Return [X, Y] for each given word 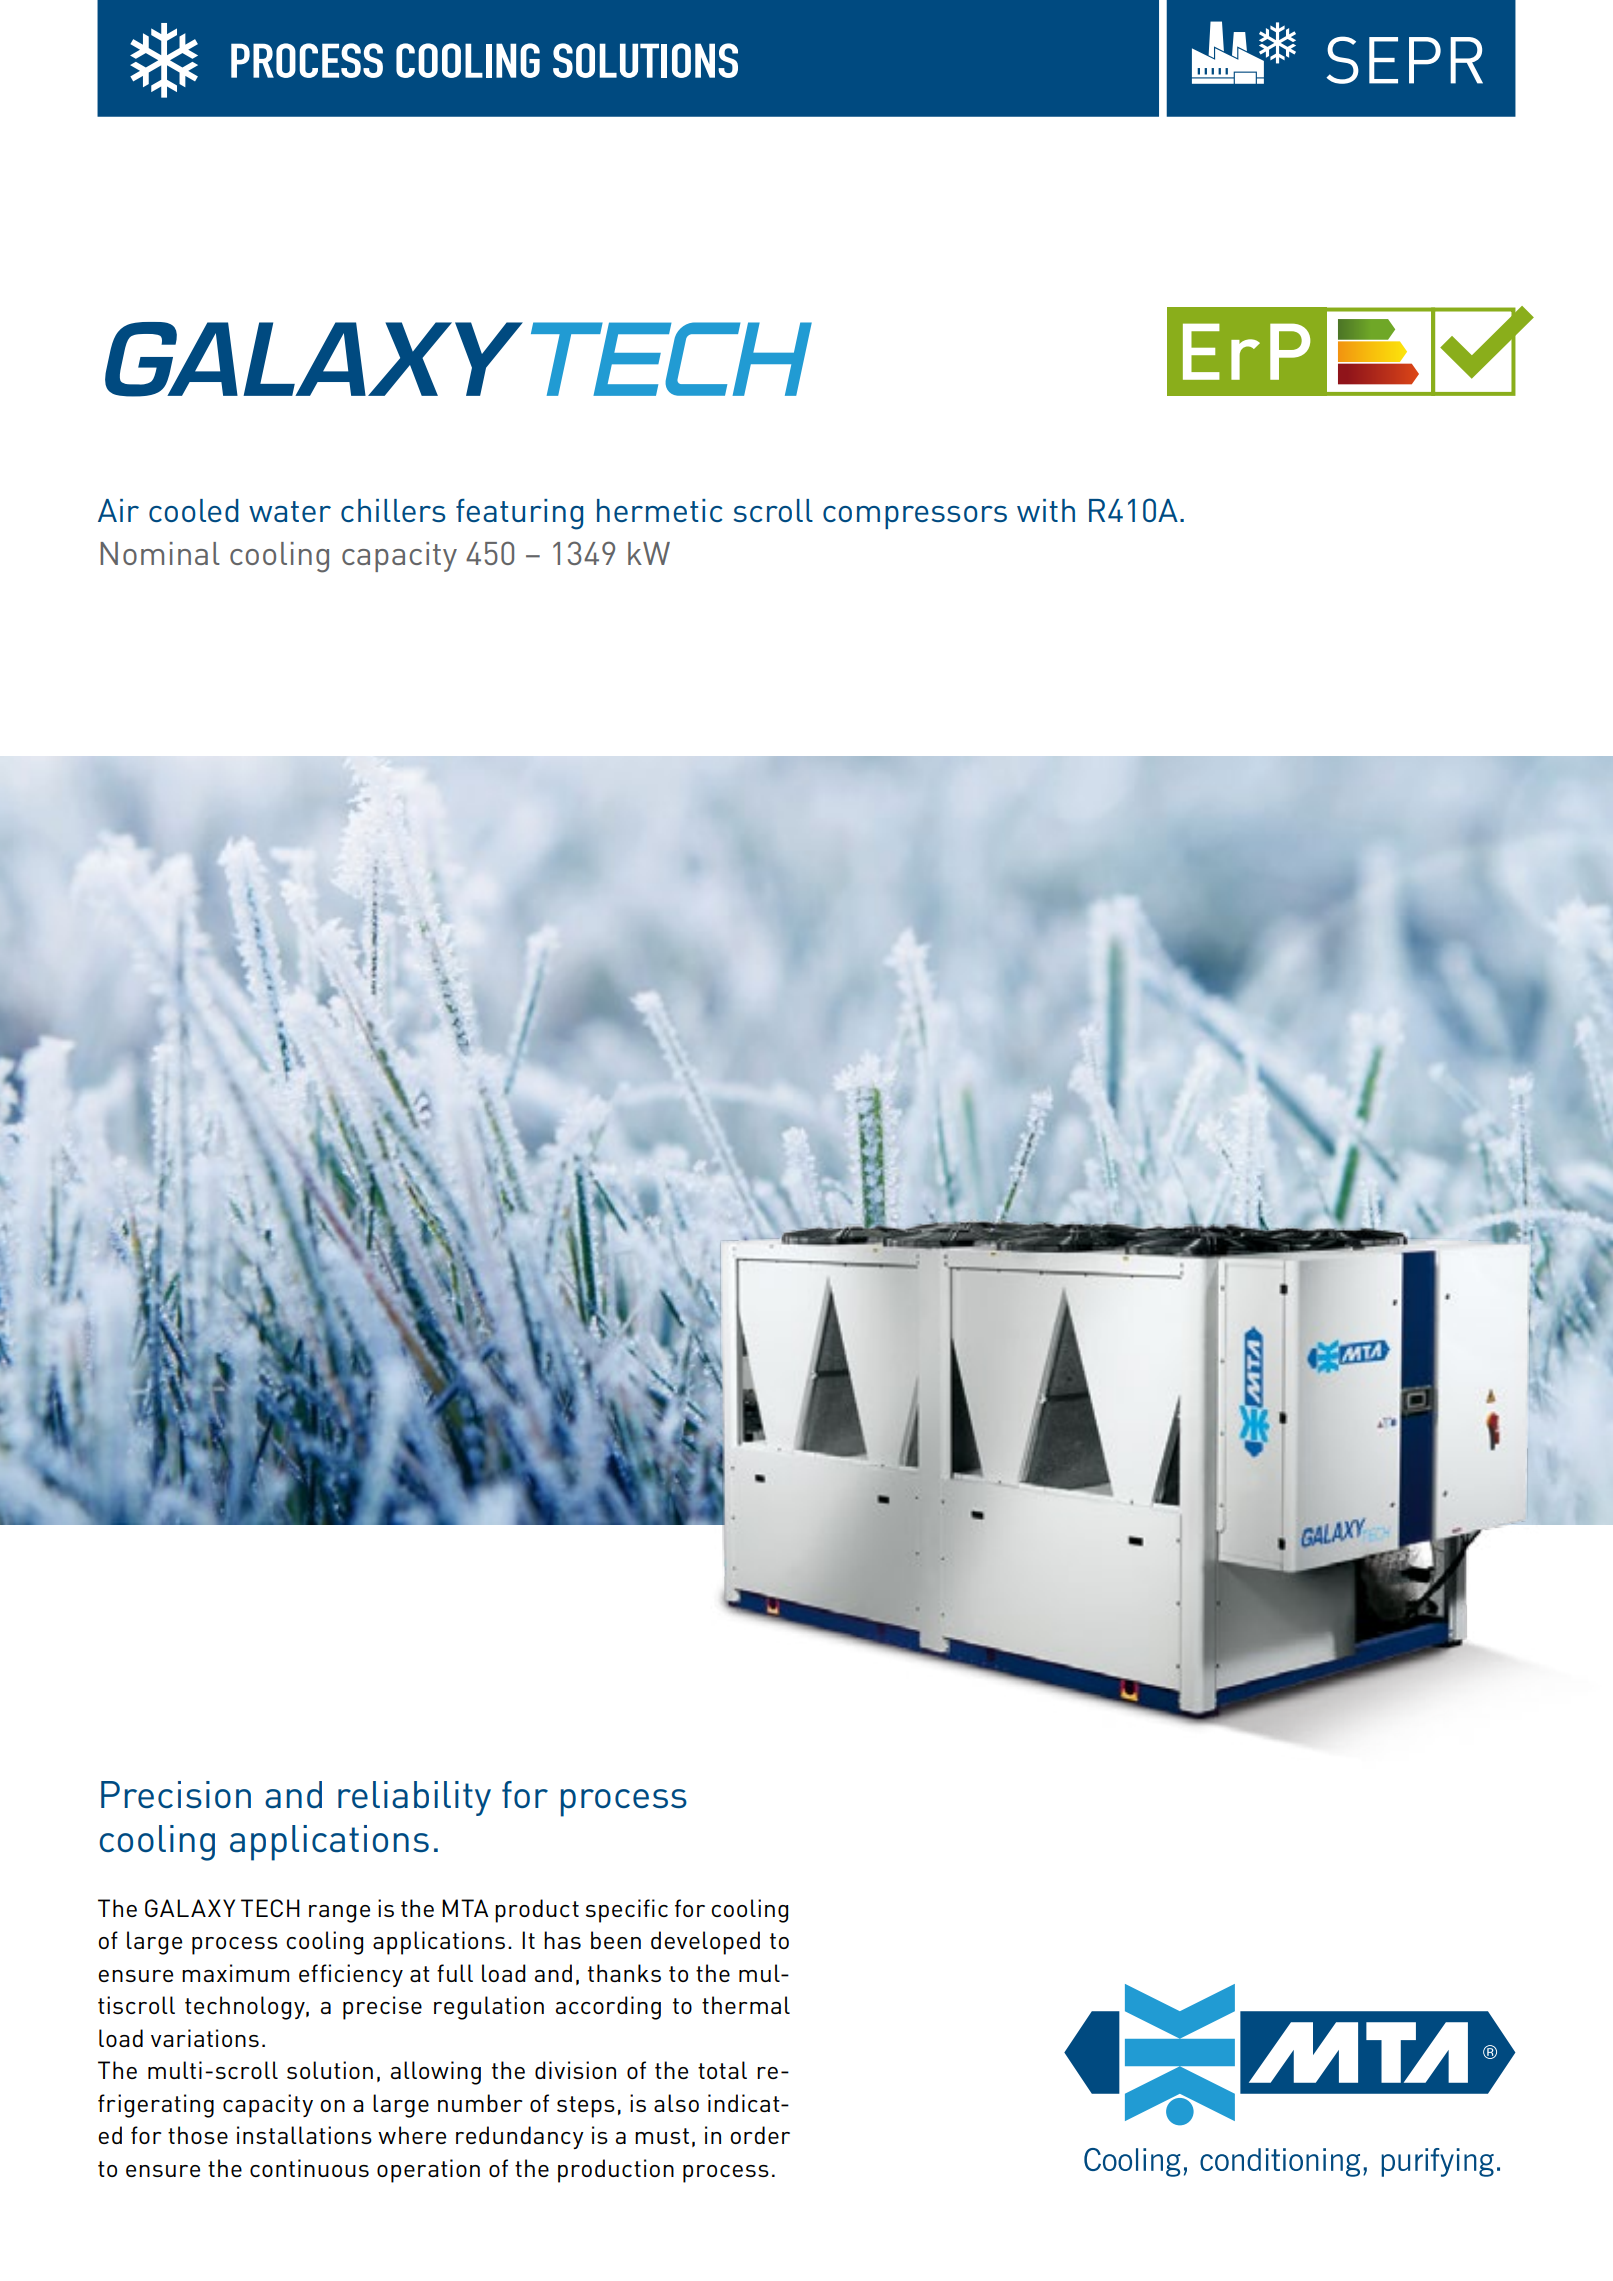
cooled [194, 510]
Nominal [160, 553]
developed [705, 1943]
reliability [414, 1798]
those [198, 2135]
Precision [176, 1794]
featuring [519, 514]
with [1046, 510]
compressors [915, 517]
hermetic [659, 510]
